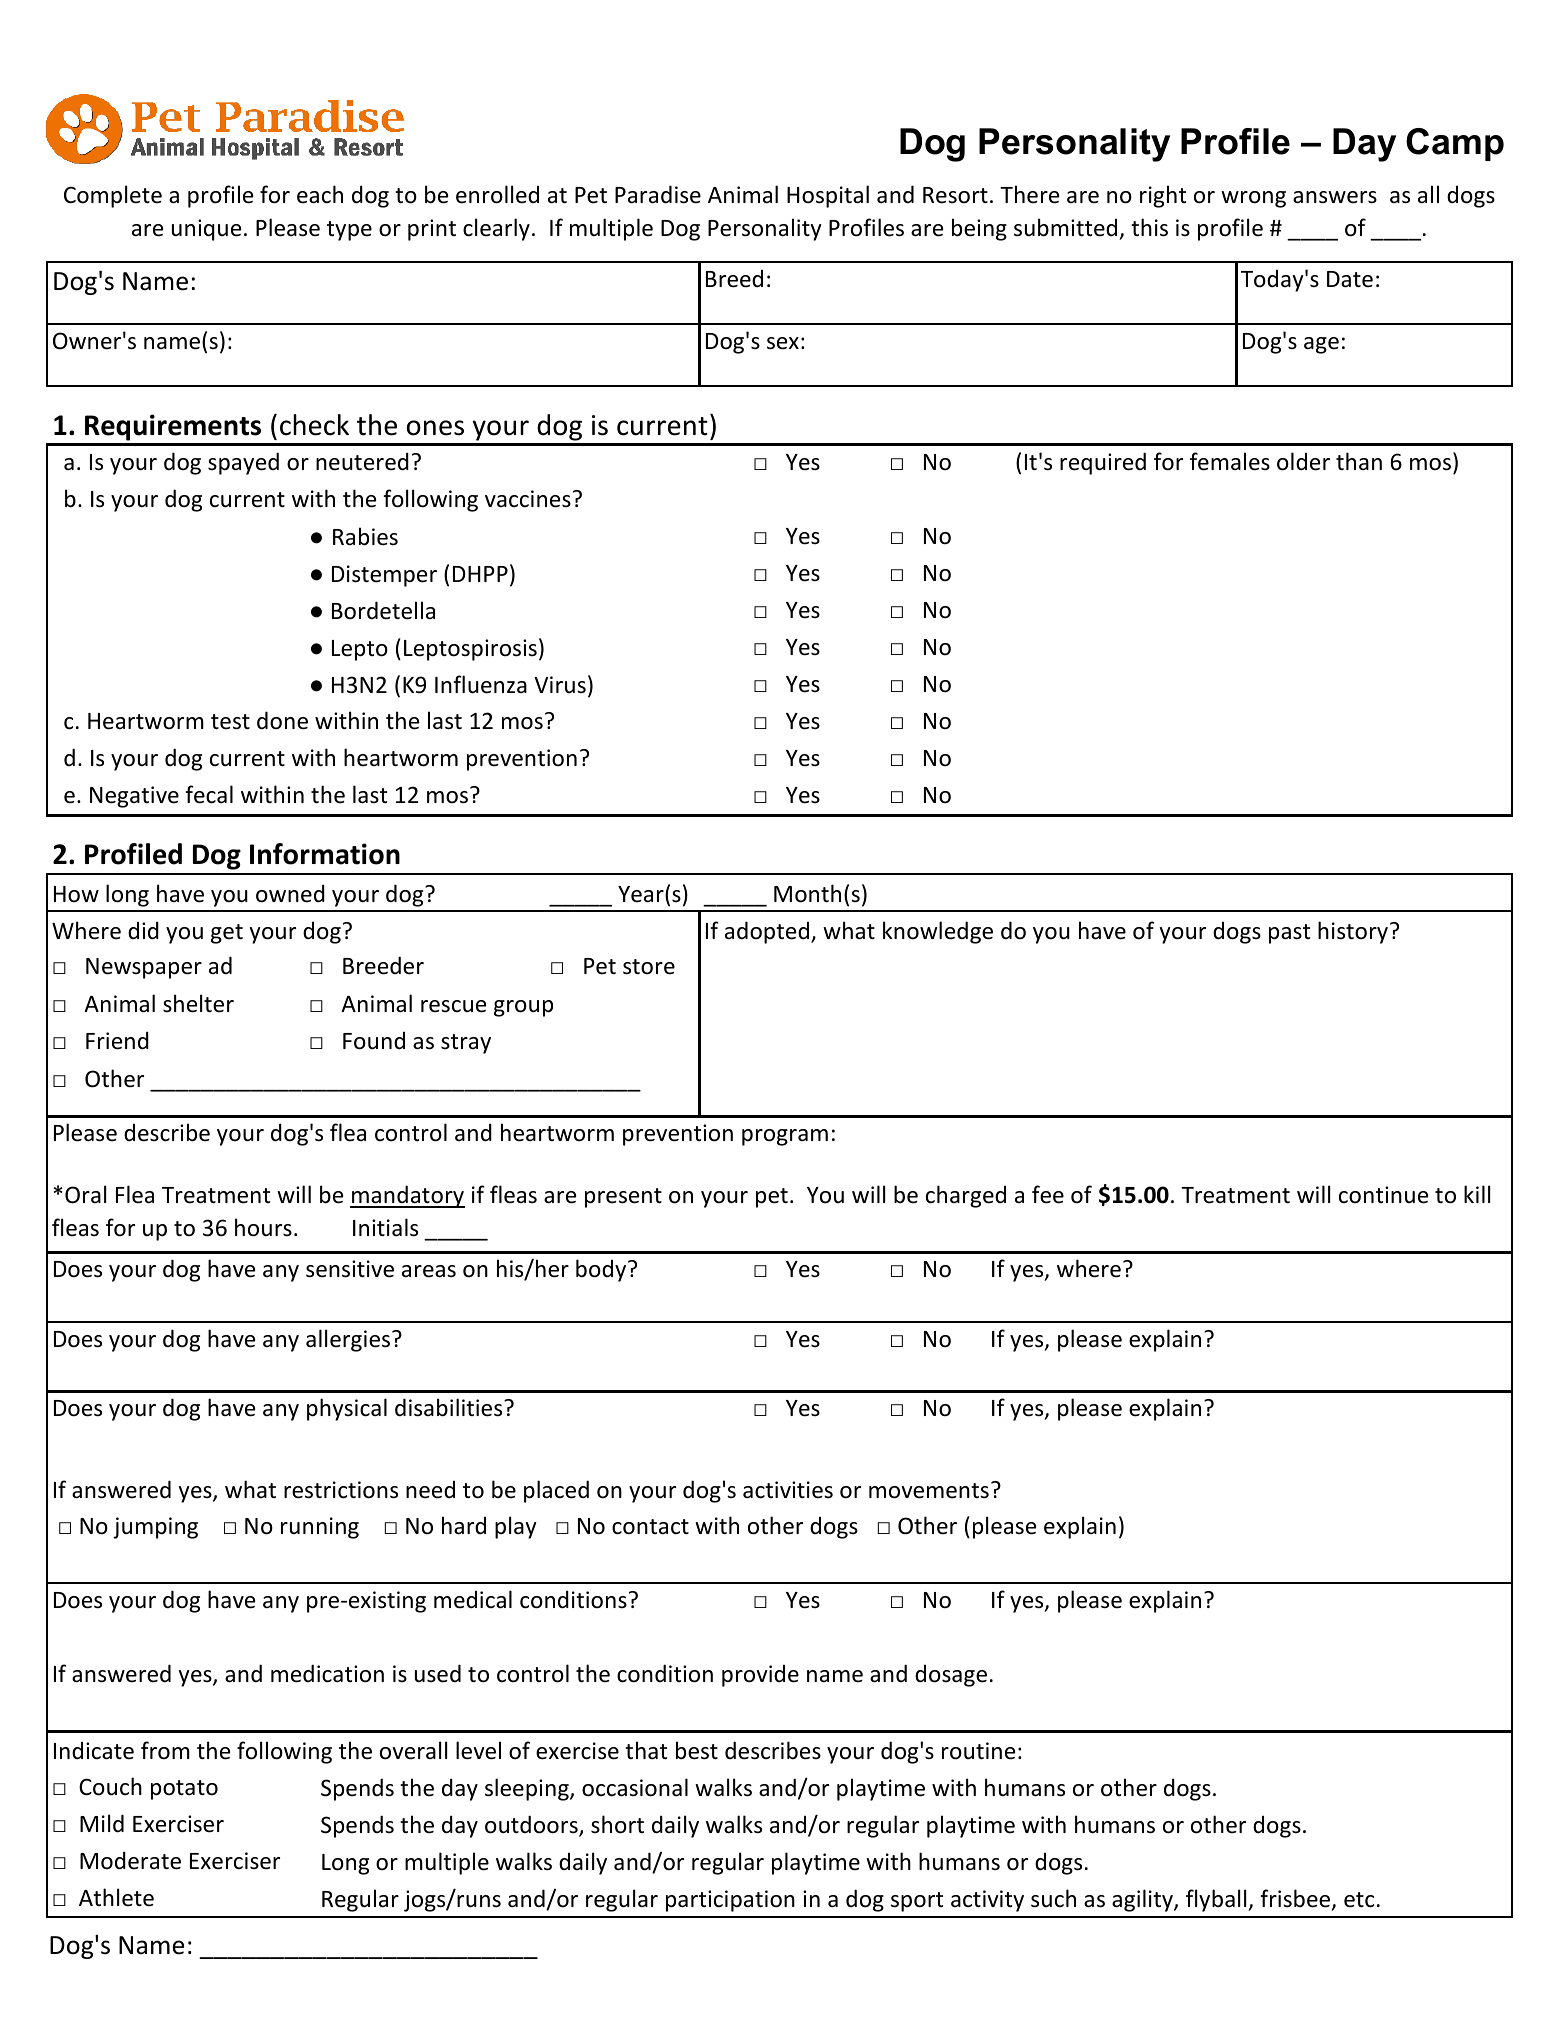  What do you see at coordinates (230, 722) in the document?
I see `test` at bounding box center [230, 722].
